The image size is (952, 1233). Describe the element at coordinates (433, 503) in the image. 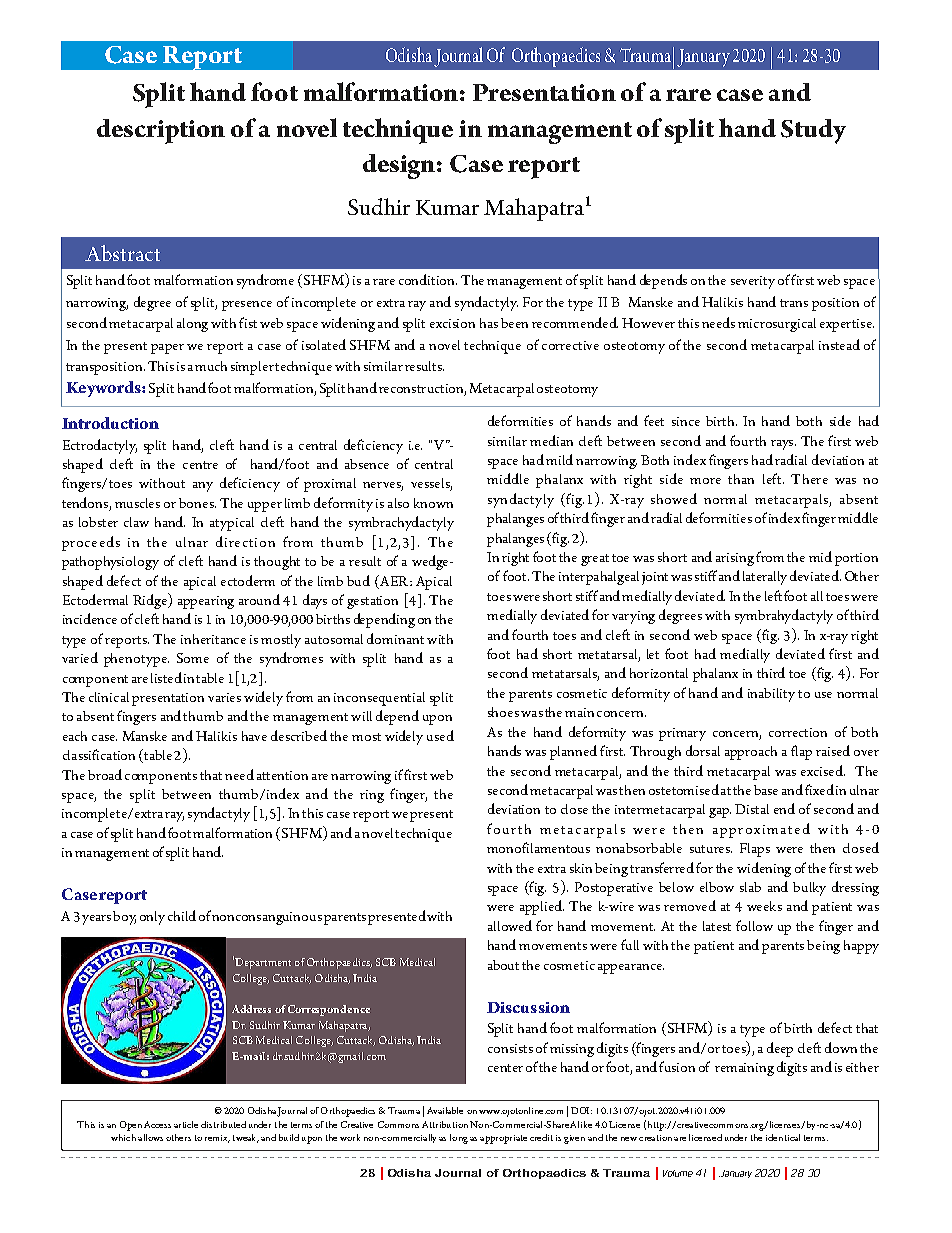

I see `known` at that location.
